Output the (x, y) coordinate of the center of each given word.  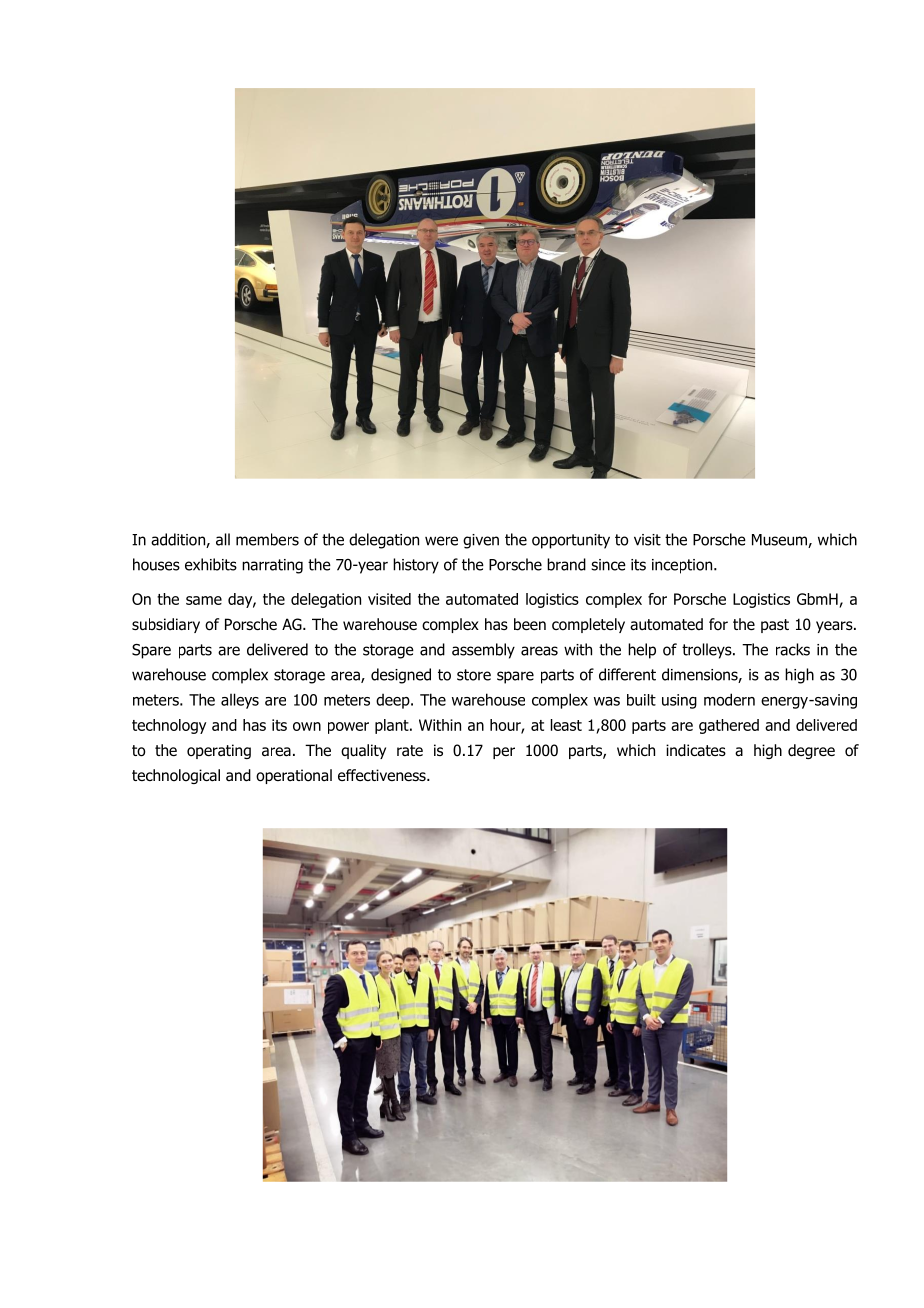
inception (683, 566)
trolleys (708, 651)
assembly (483, 651)
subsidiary (166, 625)
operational (294, 776)
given (481, 541)
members (267, 539)
